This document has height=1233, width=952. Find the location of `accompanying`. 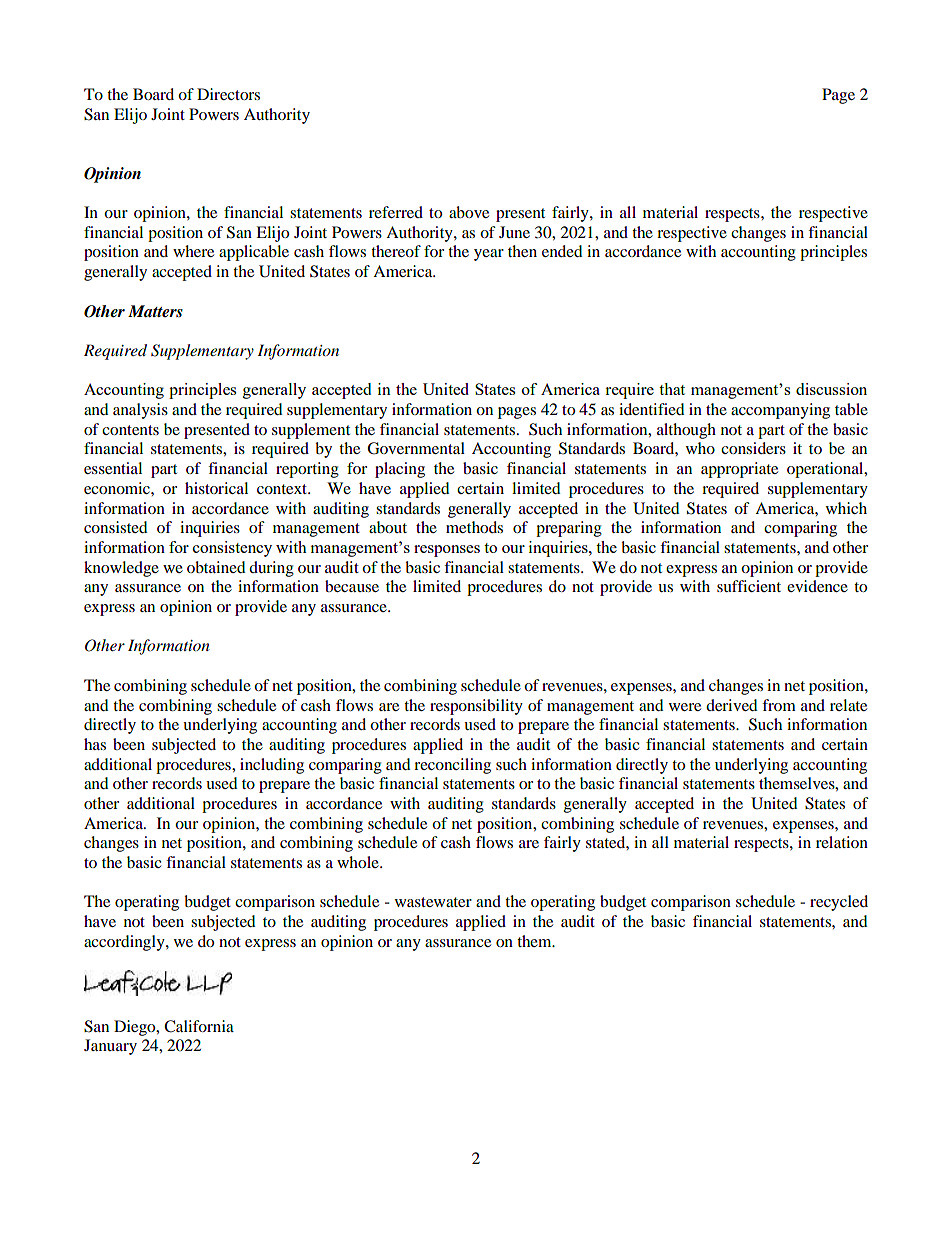

accompanying is located at coordinates (780, 411).
